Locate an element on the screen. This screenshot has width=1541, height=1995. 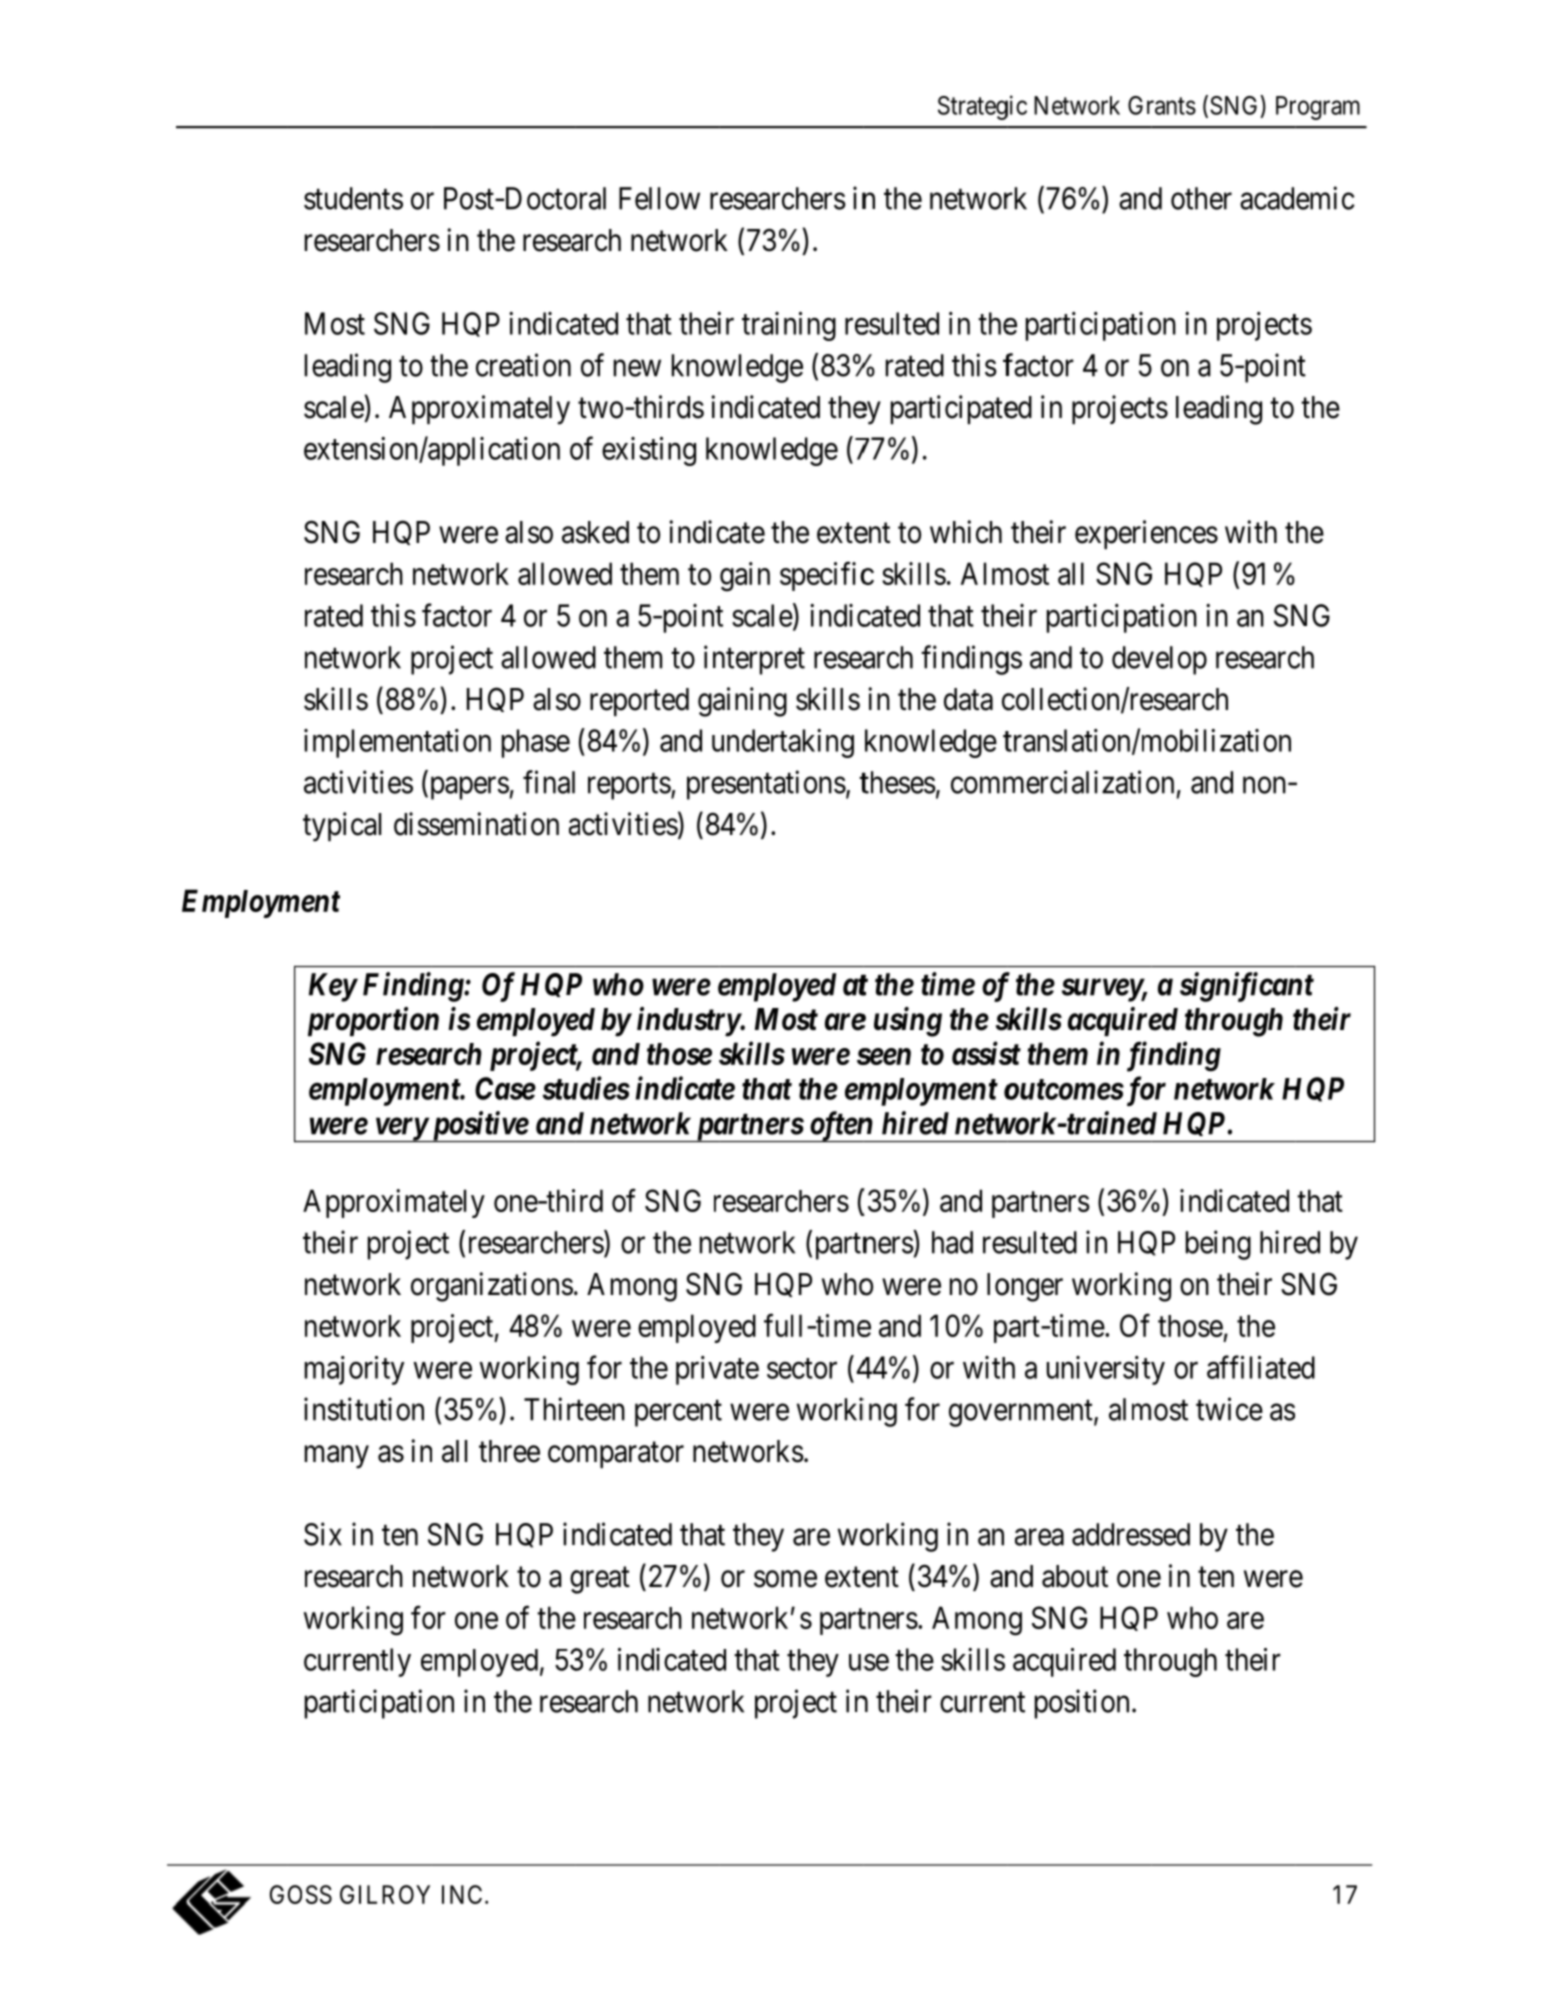
Fellow is located at coordinates (659, 198).
